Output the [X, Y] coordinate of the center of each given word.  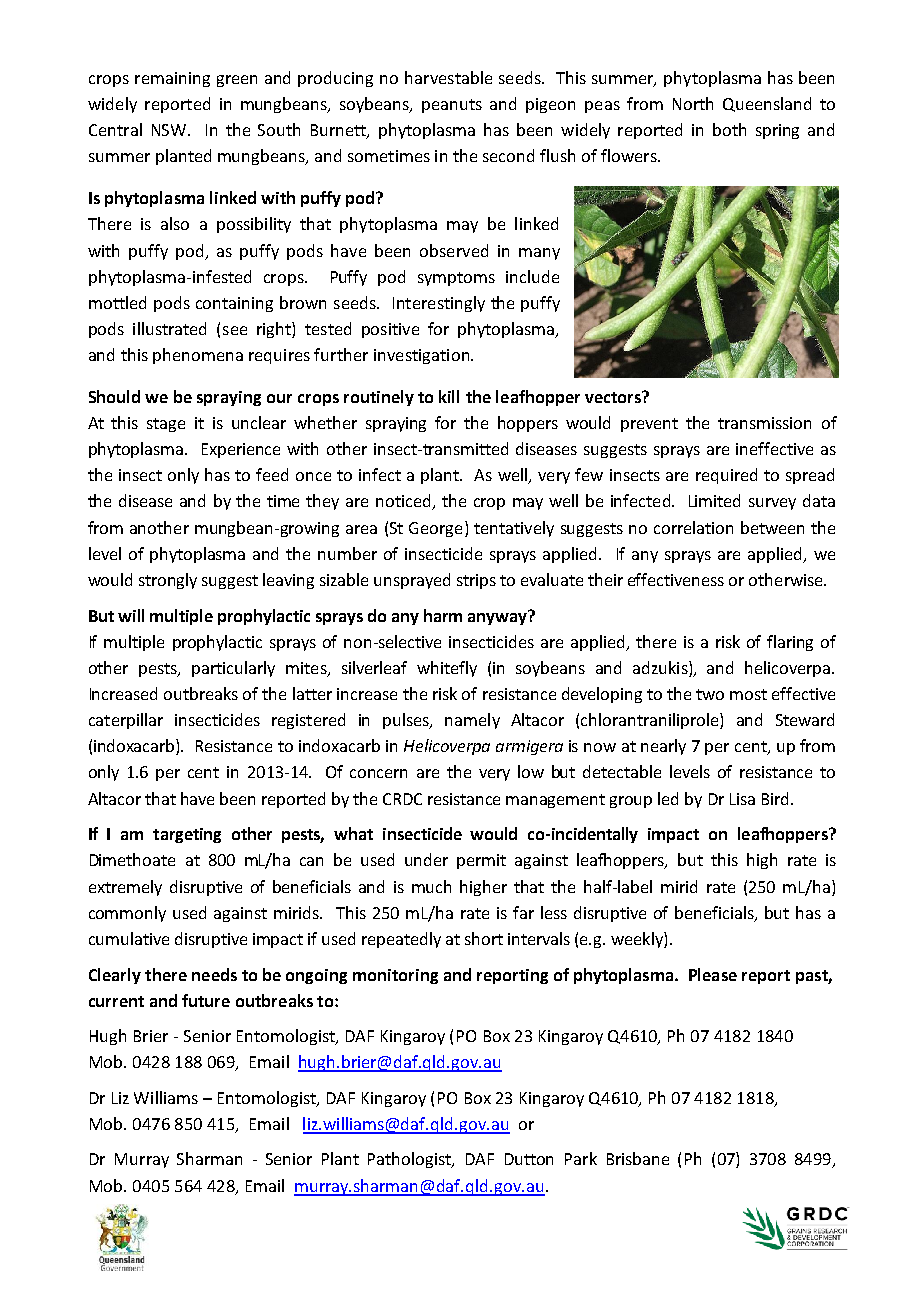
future [206, 1000]
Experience [241, 450]
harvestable [448, 77]
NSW [170, 130]
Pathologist [411, 1160]
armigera [529, 747]
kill [449, 396]
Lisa [742, 799]
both [729, 129]
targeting [187, 835]
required [726, 476]
